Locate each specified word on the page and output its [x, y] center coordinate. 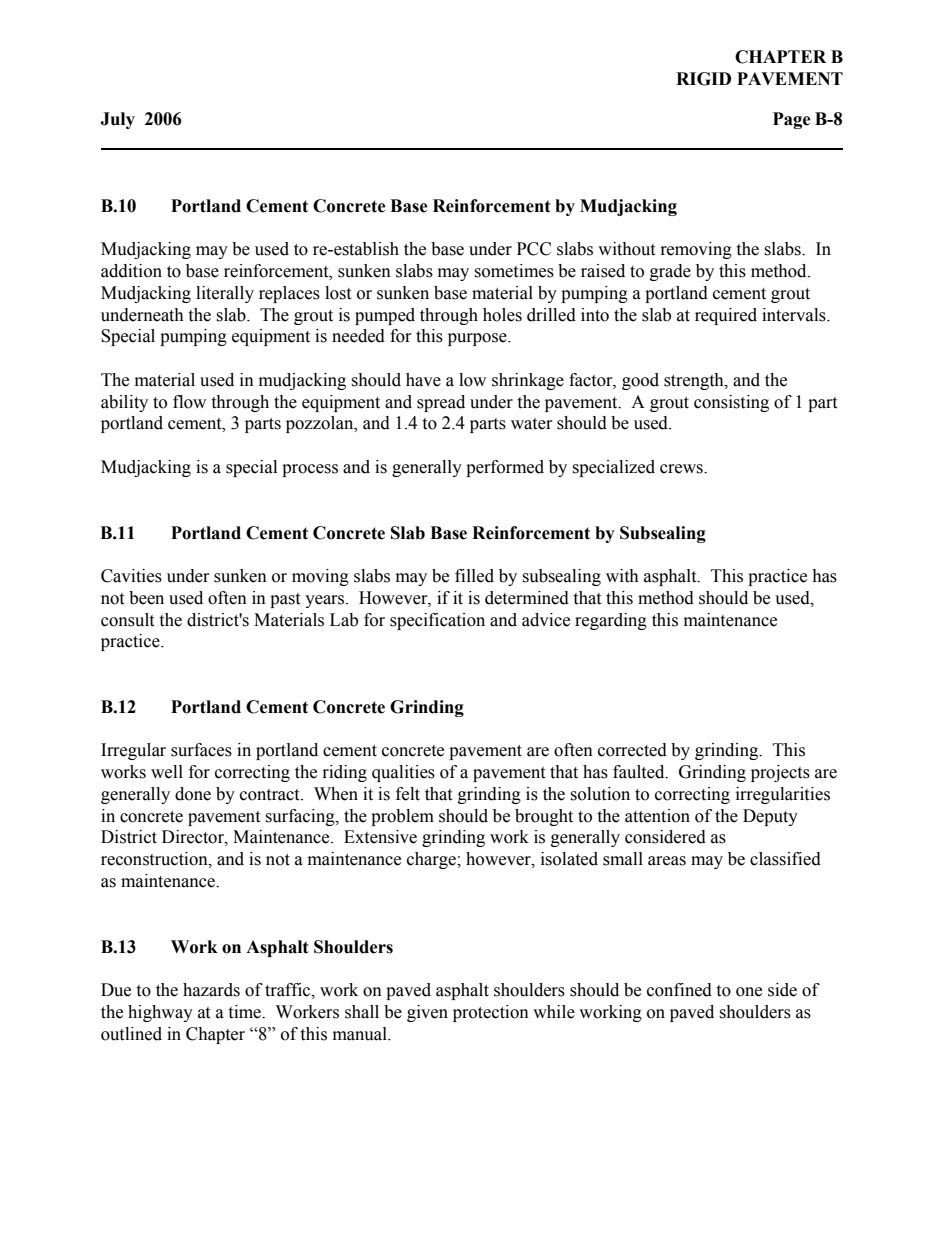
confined [679, 990]
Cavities [131, 576]
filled [474, 576]
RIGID [703, 79]
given [427, 1013]
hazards [211, 990]
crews [682, 469]
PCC [534, 249]
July [117, 120]
